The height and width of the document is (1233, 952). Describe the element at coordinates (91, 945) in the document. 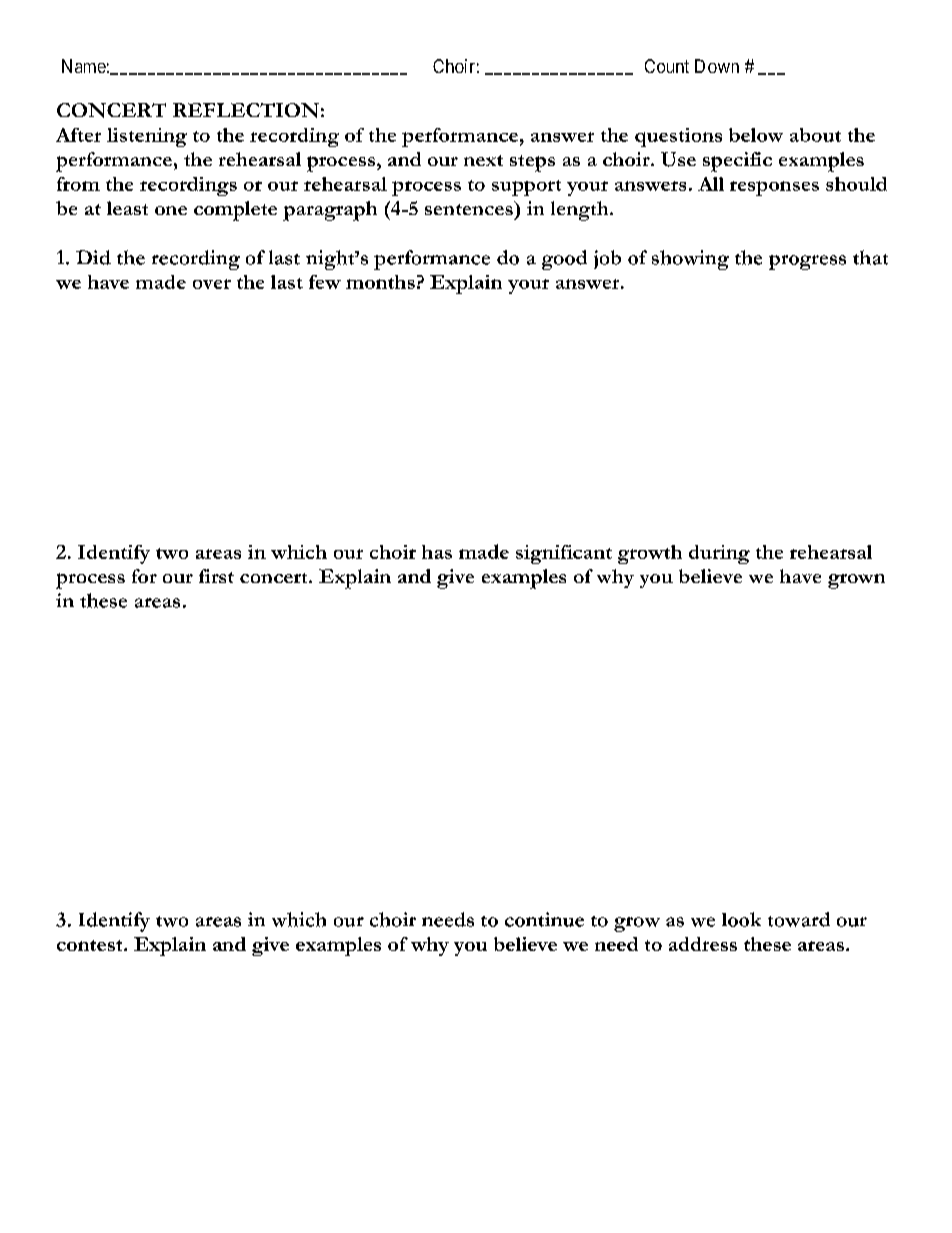

I see `contest` at that location.
